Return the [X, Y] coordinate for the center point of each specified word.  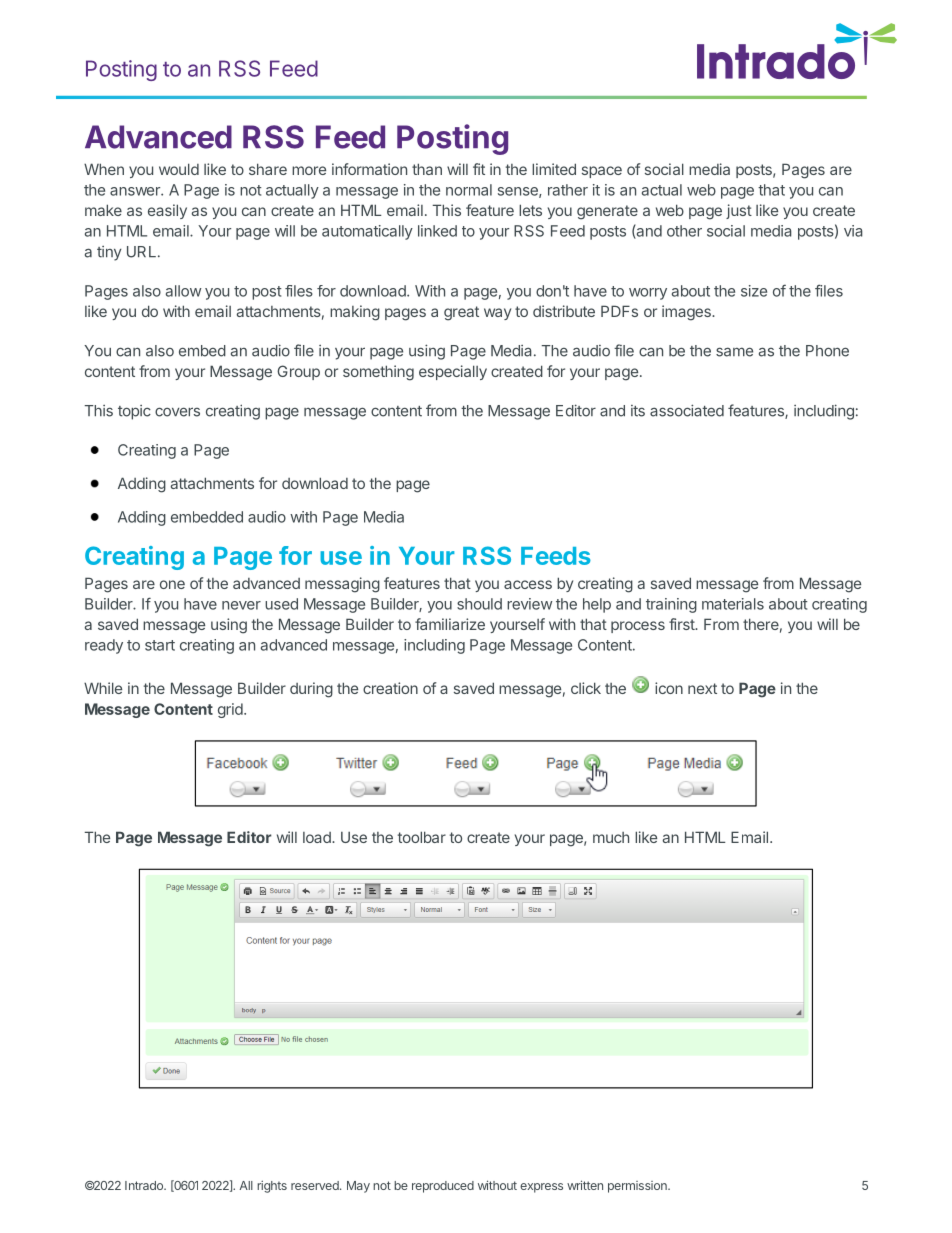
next [702, 688]
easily [167, 211]
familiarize [450, 624]
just [739, 211]
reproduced [443, 1187]
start [160, 645]
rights [272, 1186]
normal [469, 190]
